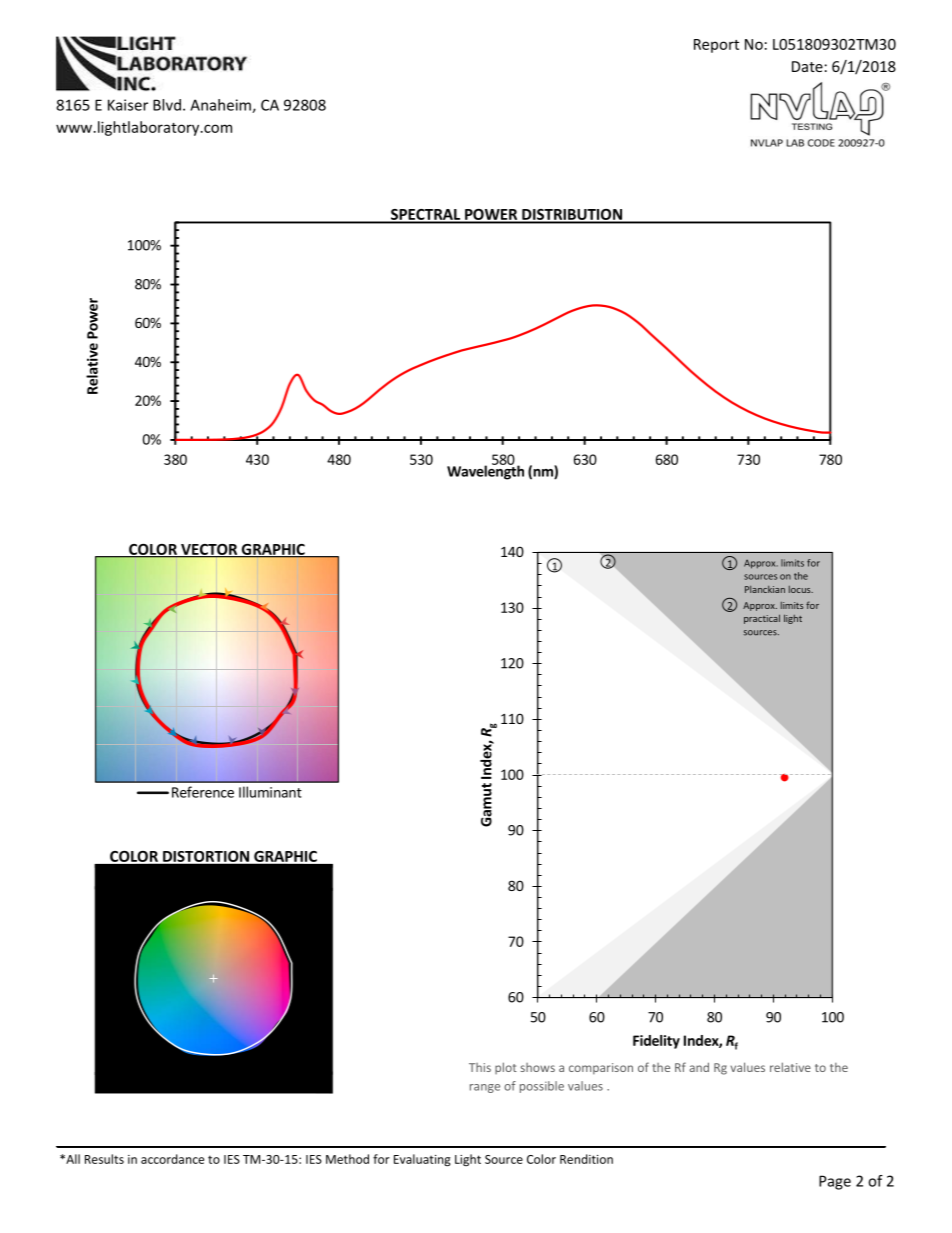 This screenshot has width=952, height=1233. Describe the element at coordinates (762, 619) in the screenshot. I see `practical` at that location.
